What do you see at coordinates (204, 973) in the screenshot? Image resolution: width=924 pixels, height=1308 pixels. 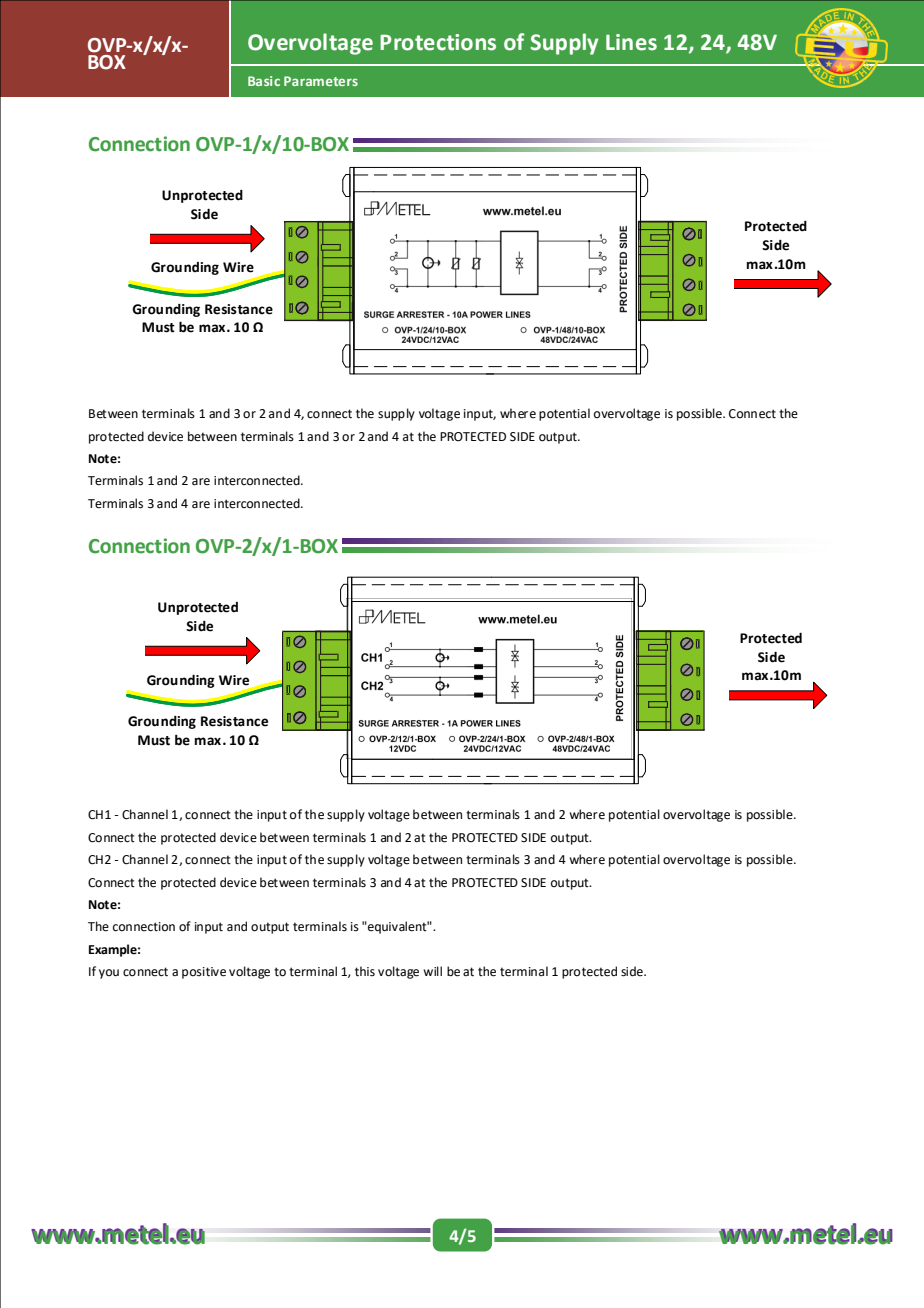 I see `positive` at bounding box center [204, 973].
